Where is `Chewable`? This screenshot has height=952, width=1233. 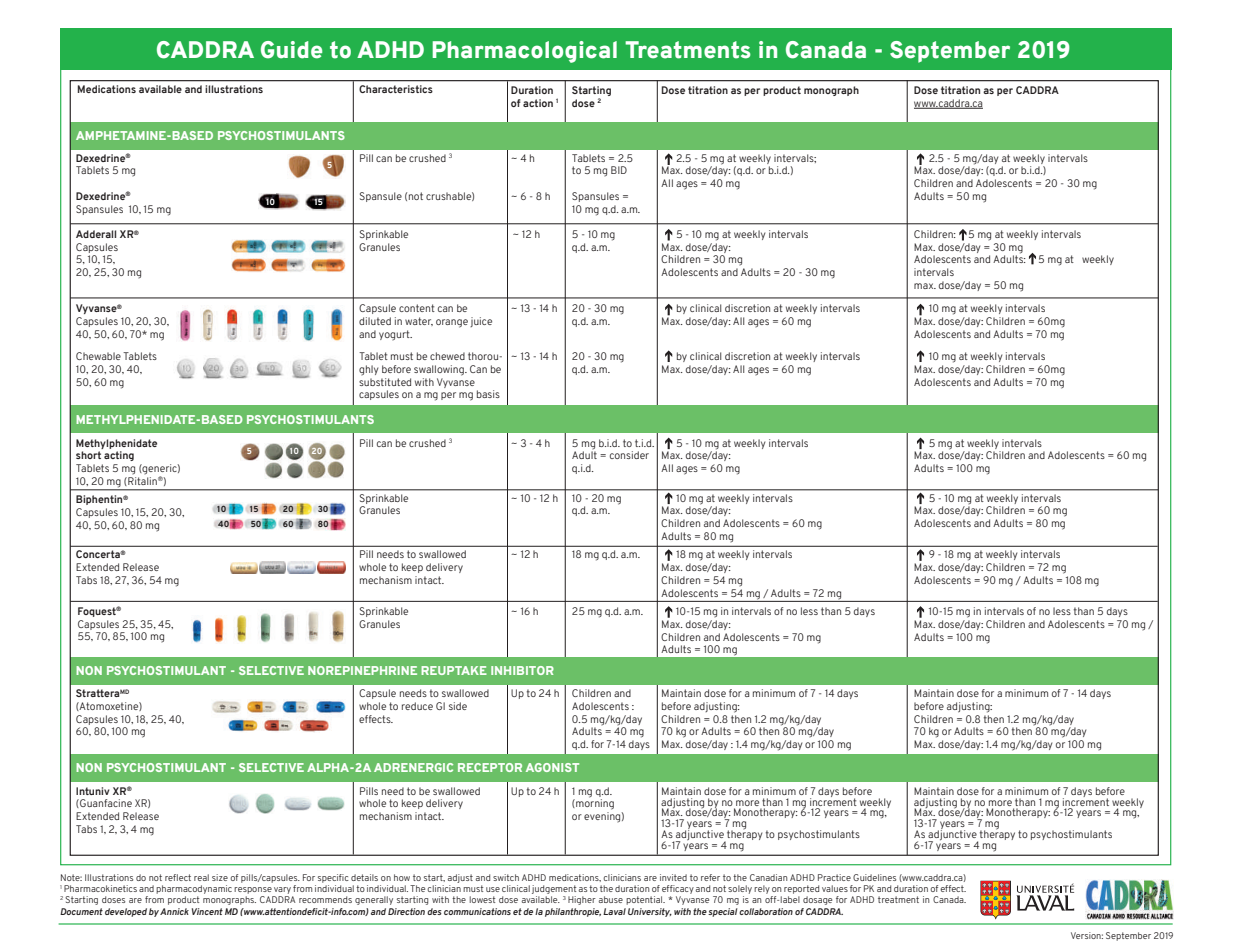
Chewable is located at coordinates (98, 356).
